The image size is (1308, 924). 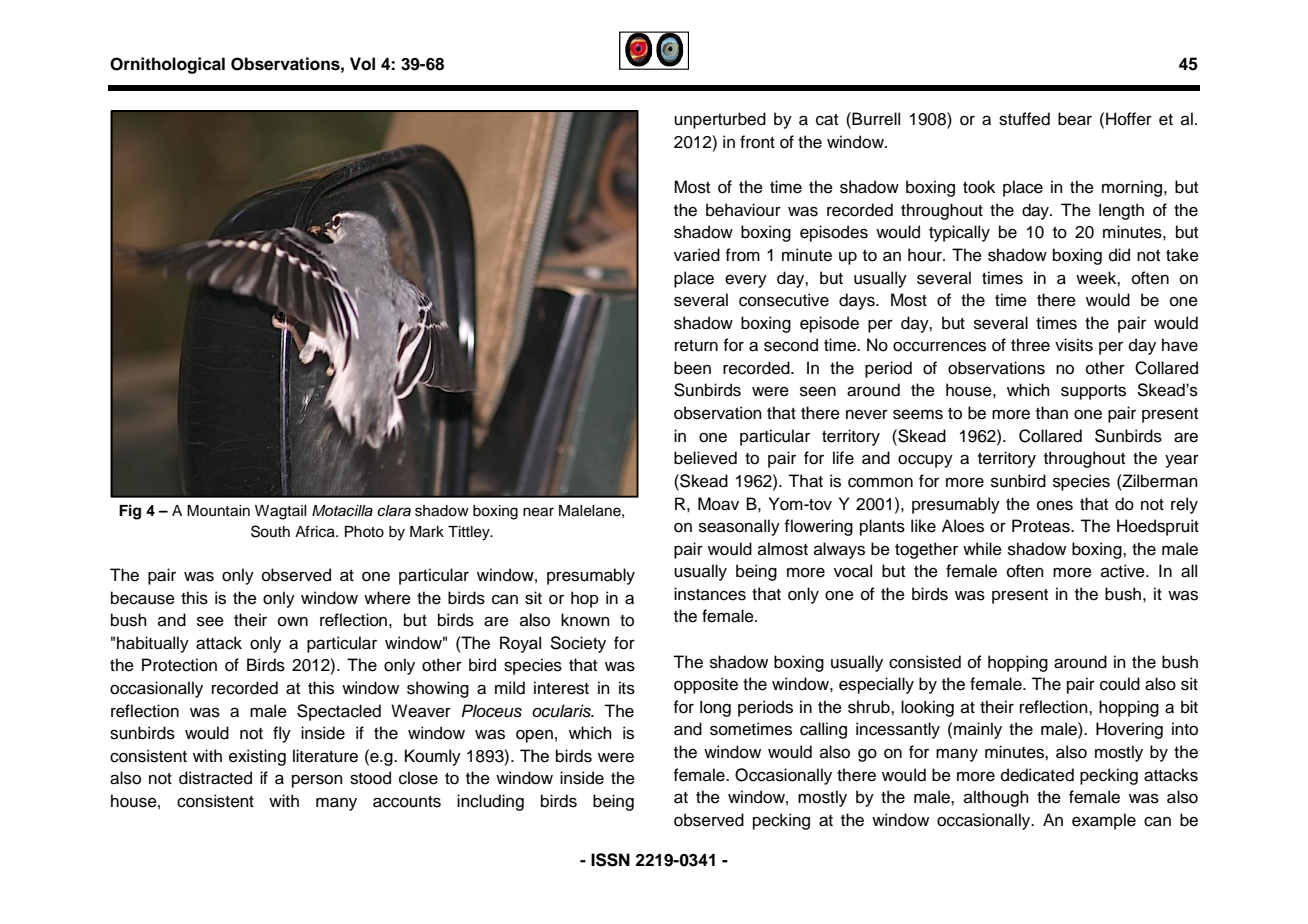 What do you see at coordinates (743, 210) in the page?
I see `behaviour` at bounding box center [743, 210].
